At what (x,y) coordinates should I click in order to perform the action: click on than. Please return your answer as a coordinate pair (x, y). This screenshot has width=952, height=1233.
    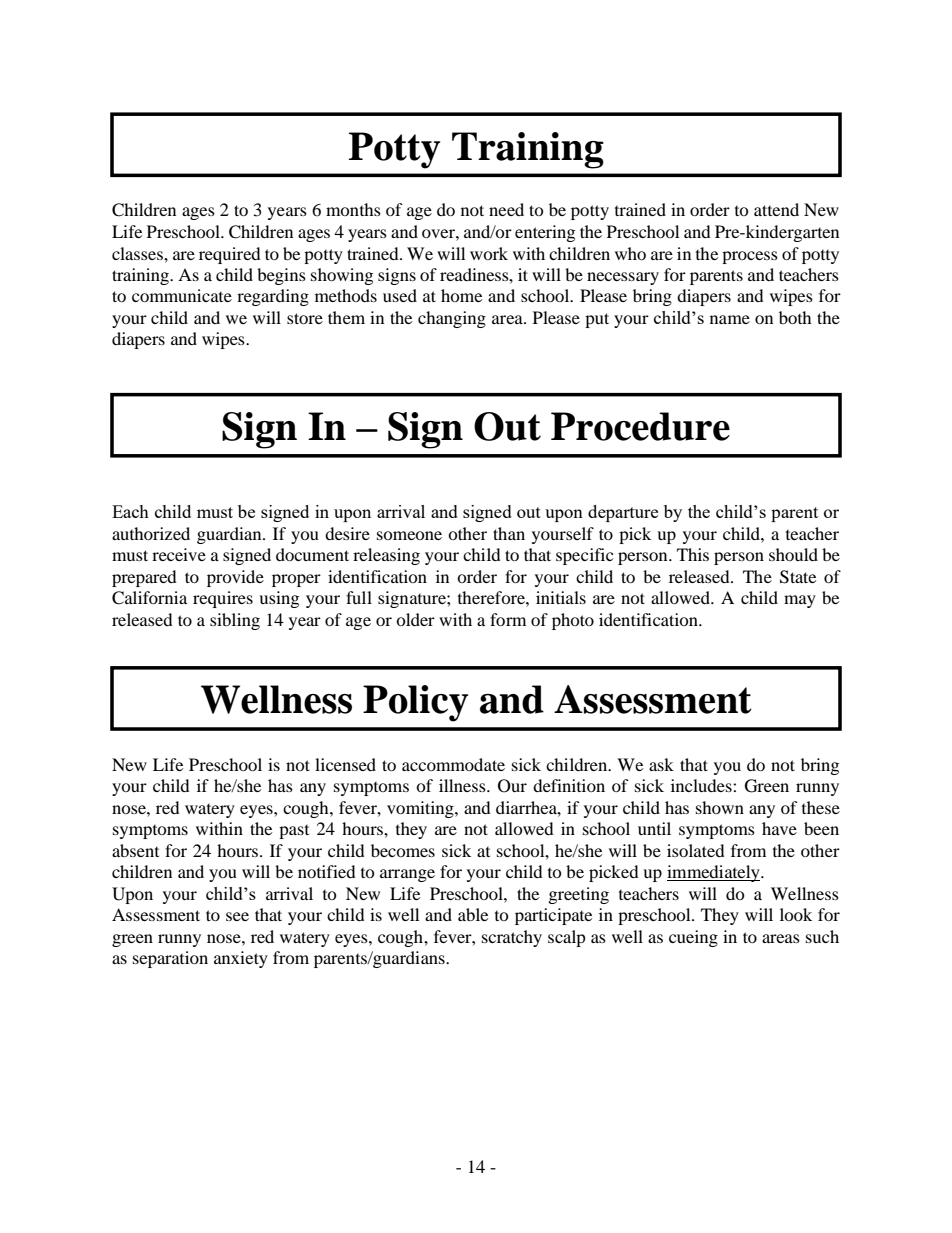
    Looking at the image, I should click on (509, 533).
